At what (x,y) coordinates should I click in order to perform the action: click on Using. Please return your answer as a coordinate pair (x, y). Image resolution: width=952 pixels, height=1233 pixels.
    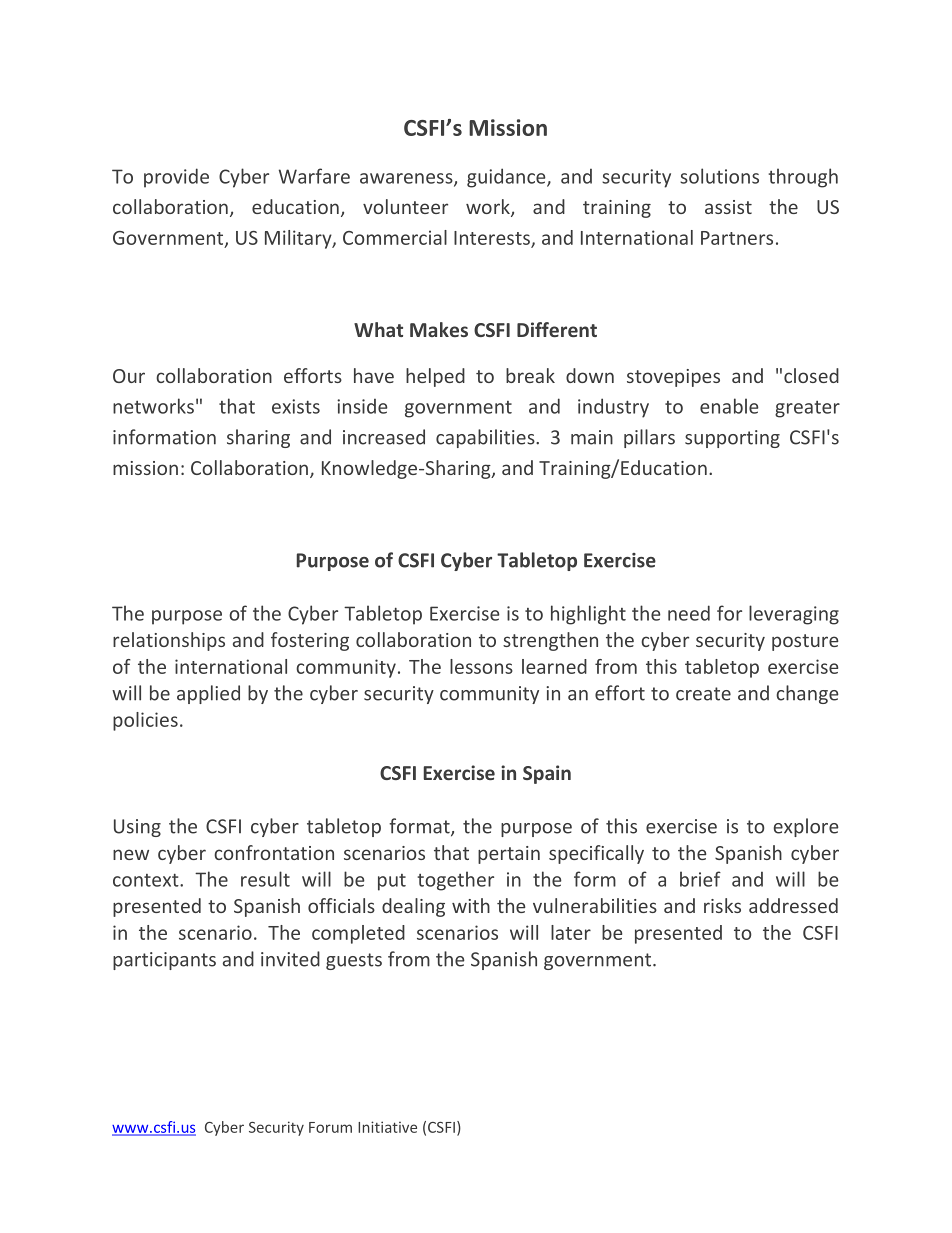
    Looking at the image, I should click on (137, 828).
